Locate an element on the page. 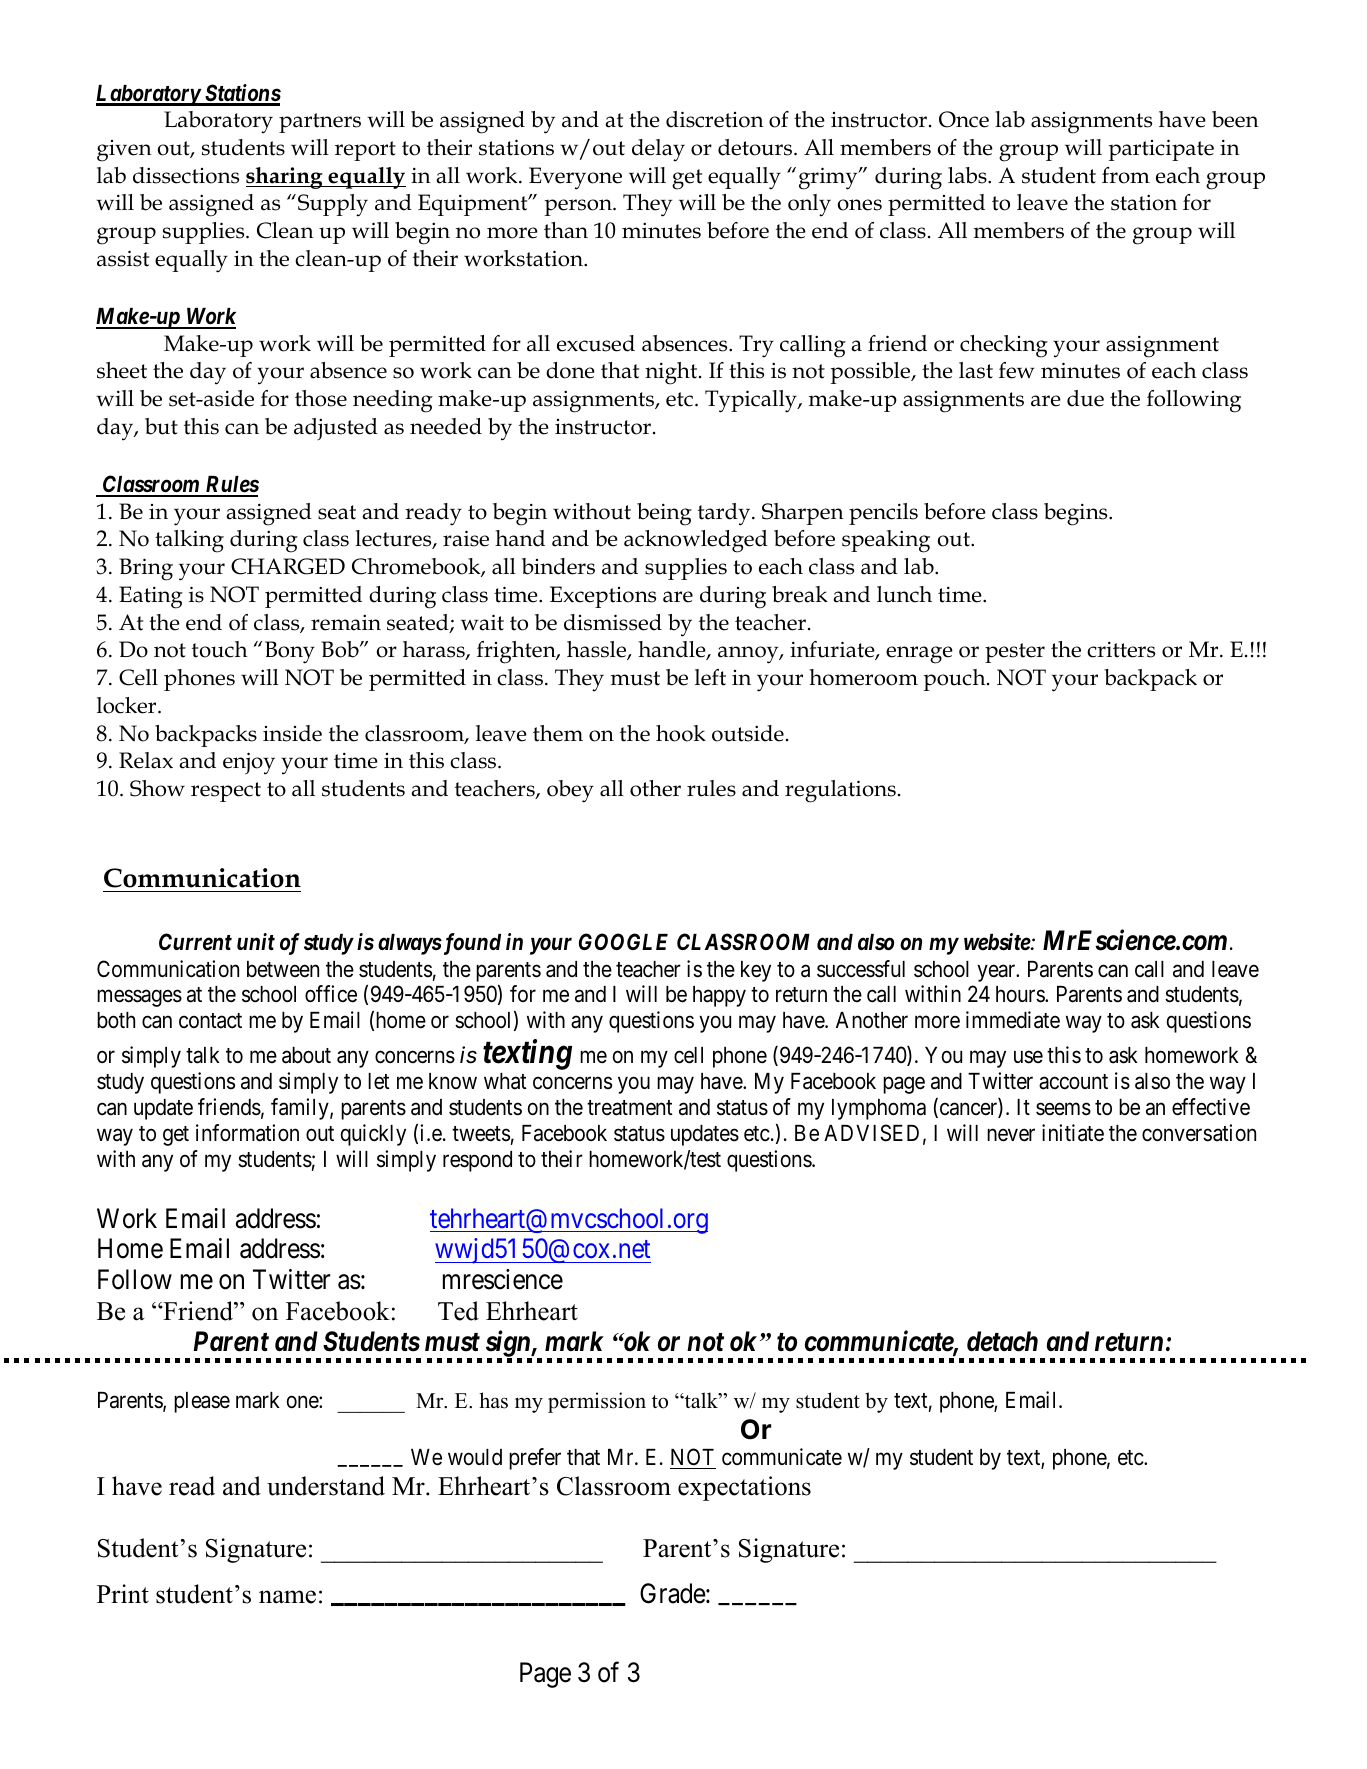 This image has width=1367, height=1769. account is located at coordinates (1073, 1082).
